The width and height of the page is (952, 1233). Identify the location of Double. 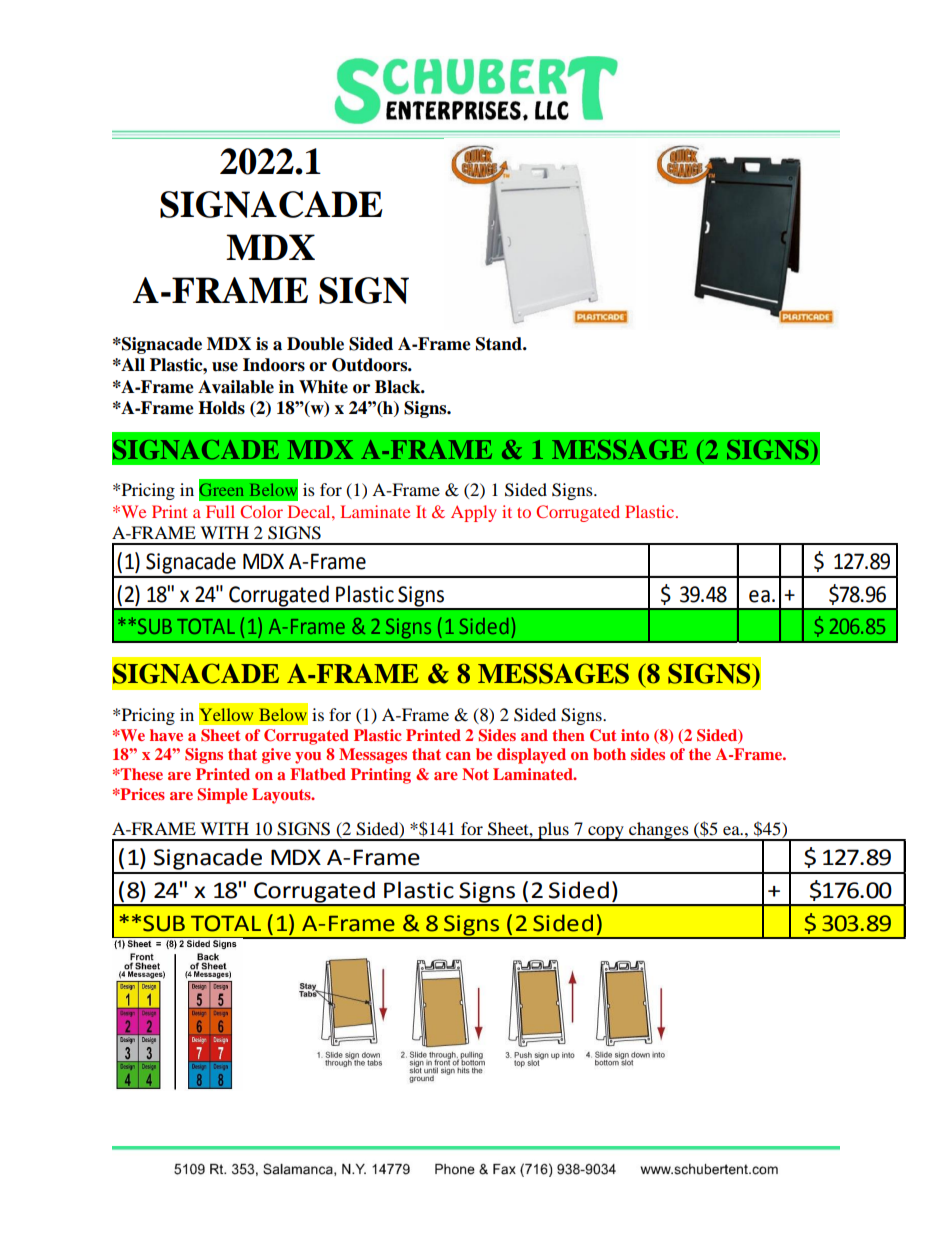
(315, 344).
